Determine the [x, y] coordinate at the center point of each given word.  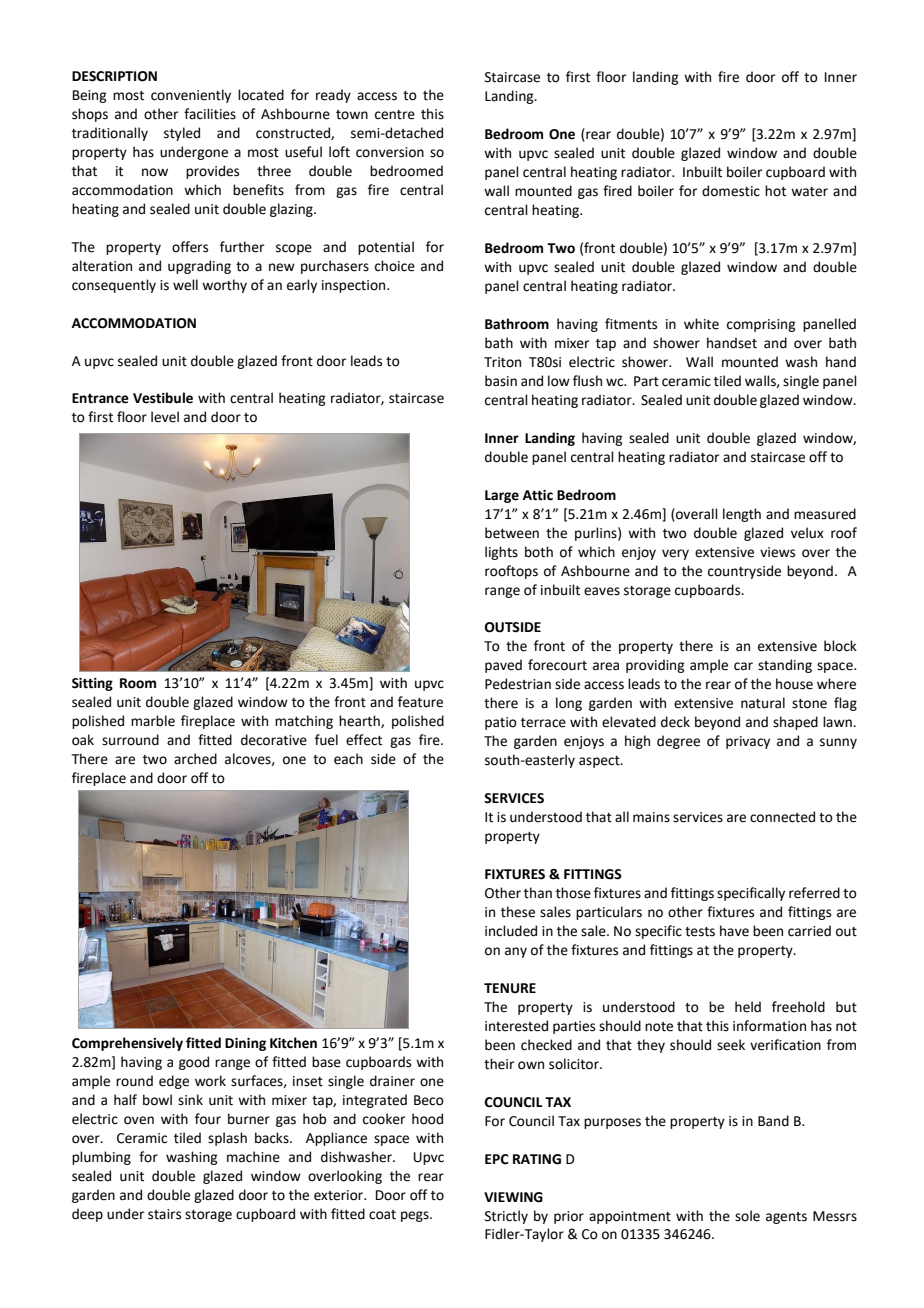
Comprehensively [127, 1044]
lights [501, 553]
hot [775, 191]
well [185, 285]
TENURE [510, 988]
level [165, 417]
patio [501, 723]
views [777, 552]
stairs [164, 1214]
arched [195, 759]
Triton [502, 362]
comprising [761, 325]
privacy [748, 742]
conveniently [191, 96]
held [748, 1007]
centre [395, 115]
